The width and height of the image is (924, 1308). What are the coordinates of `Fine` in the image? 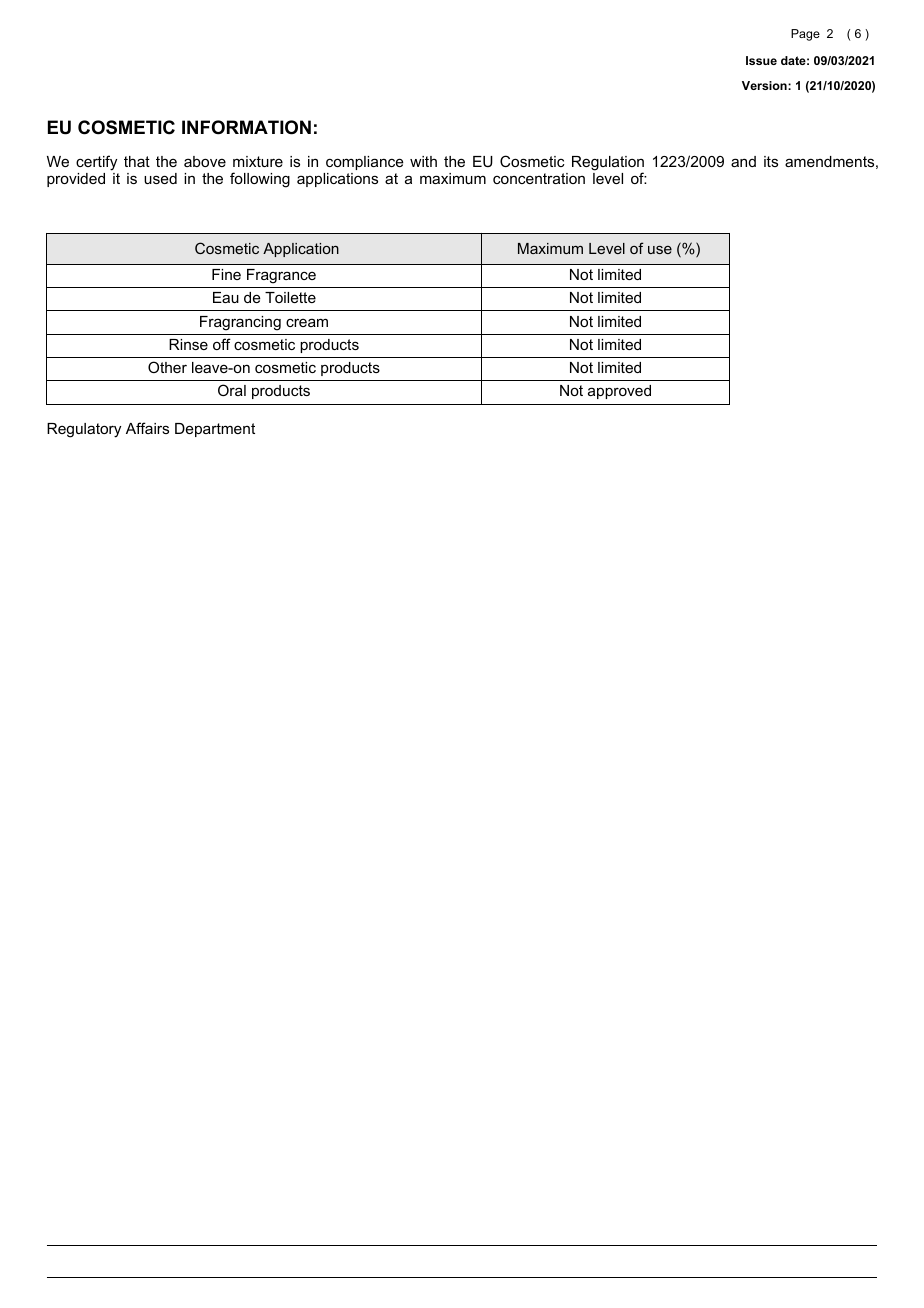 It's located at (226, 274).
